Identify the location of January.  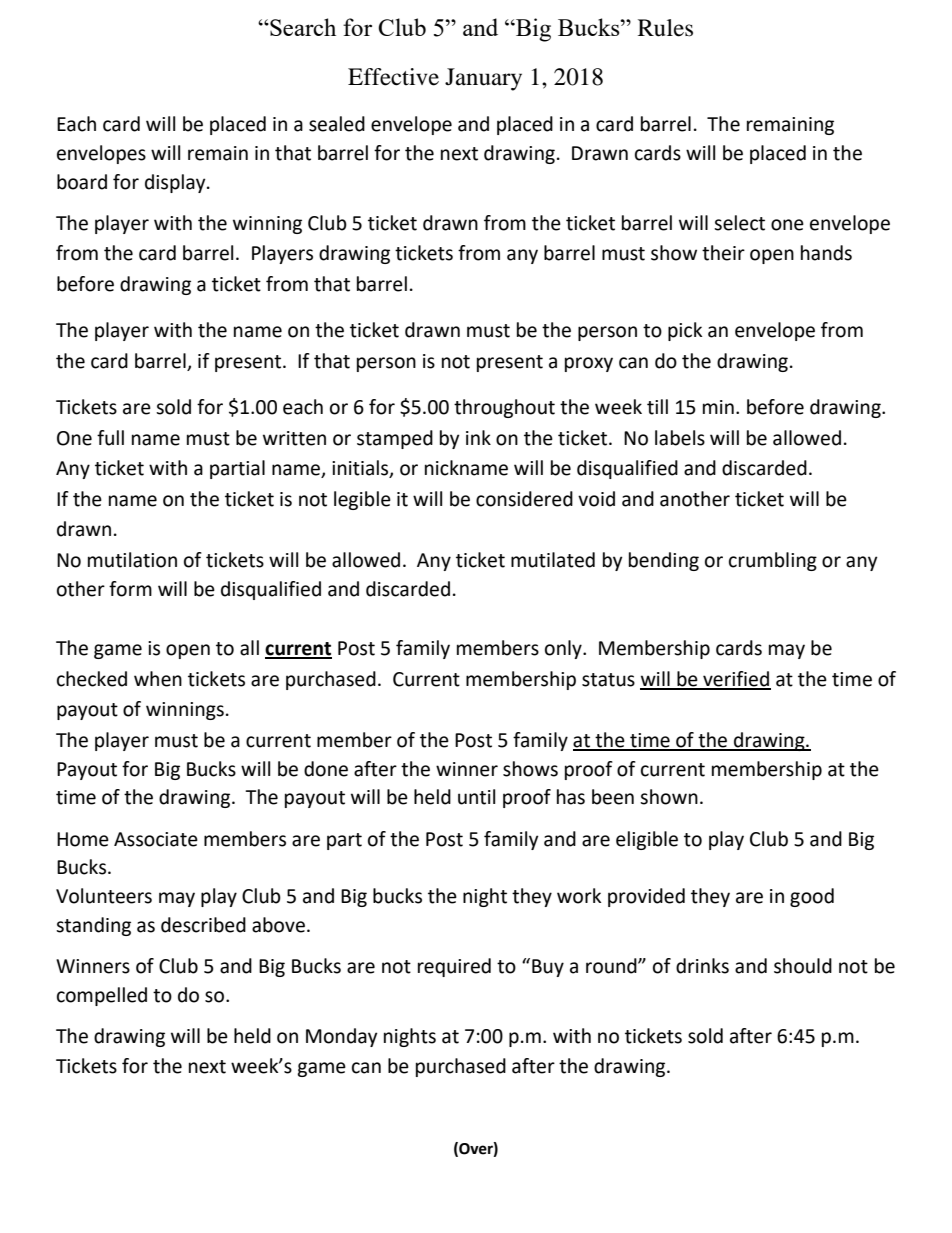
(483, 79).
